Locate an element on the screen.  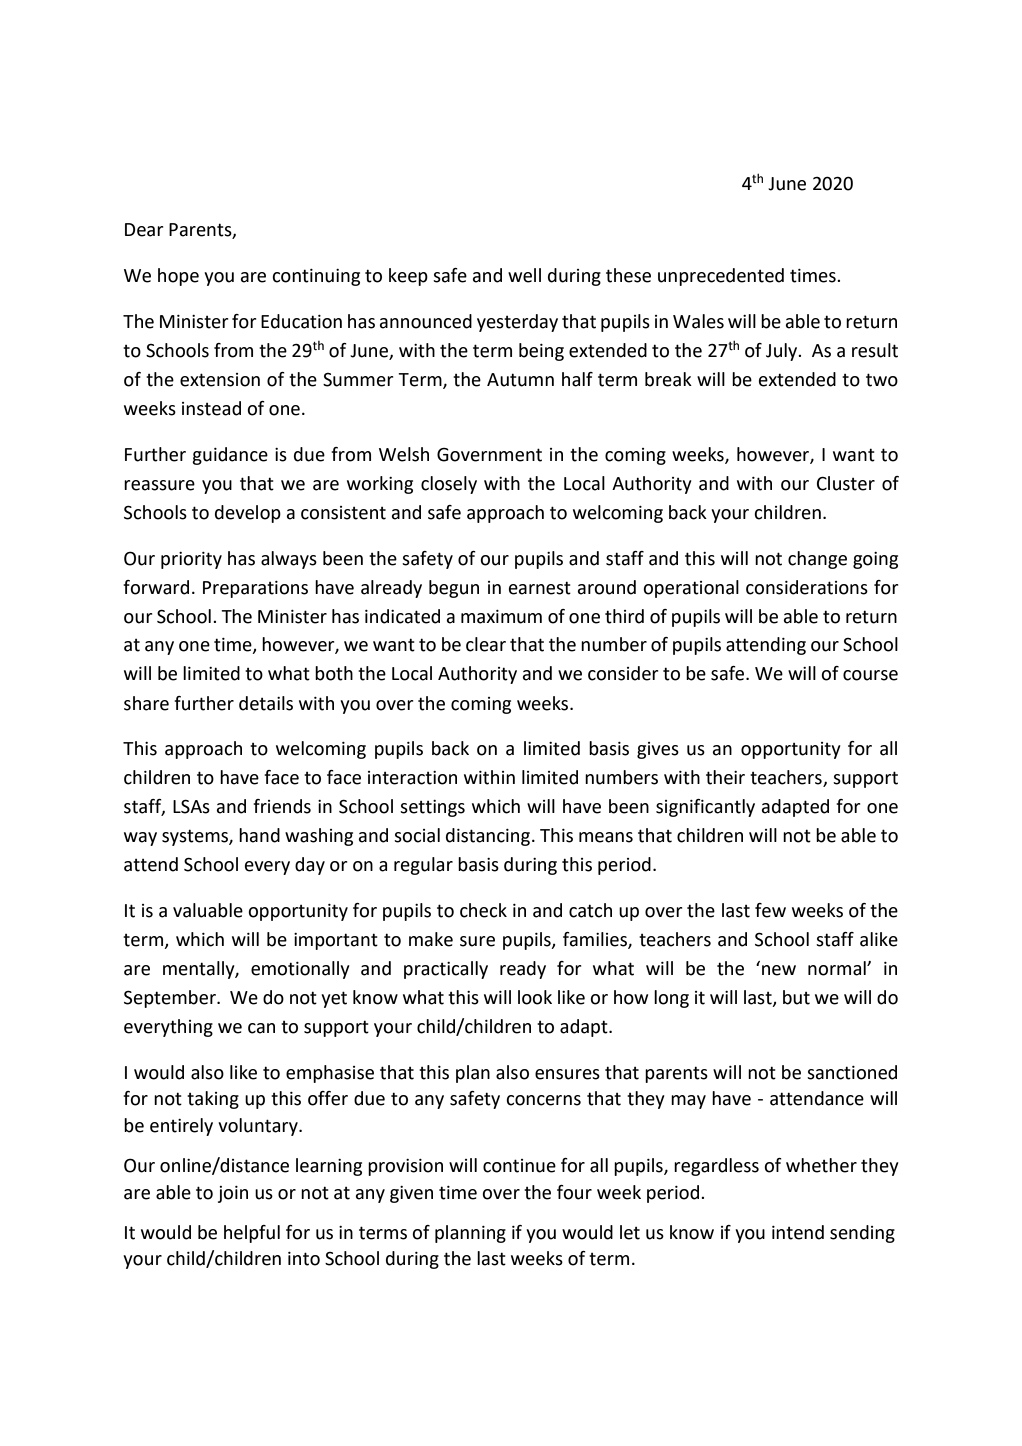
well is located at coordinates (524, 275).
